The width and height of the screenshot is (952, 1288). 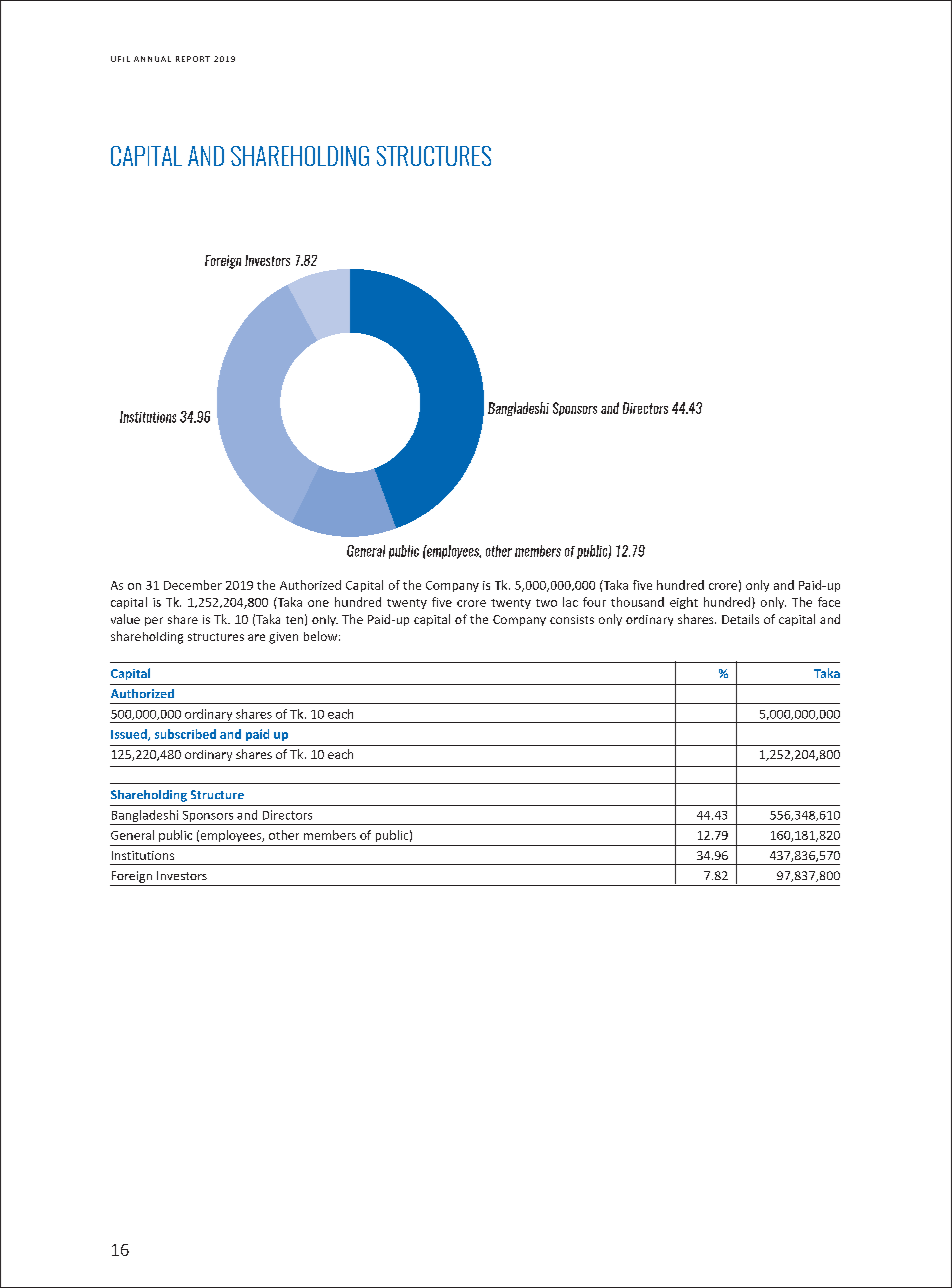 I want to click on one, so click(x=318, y=603).
